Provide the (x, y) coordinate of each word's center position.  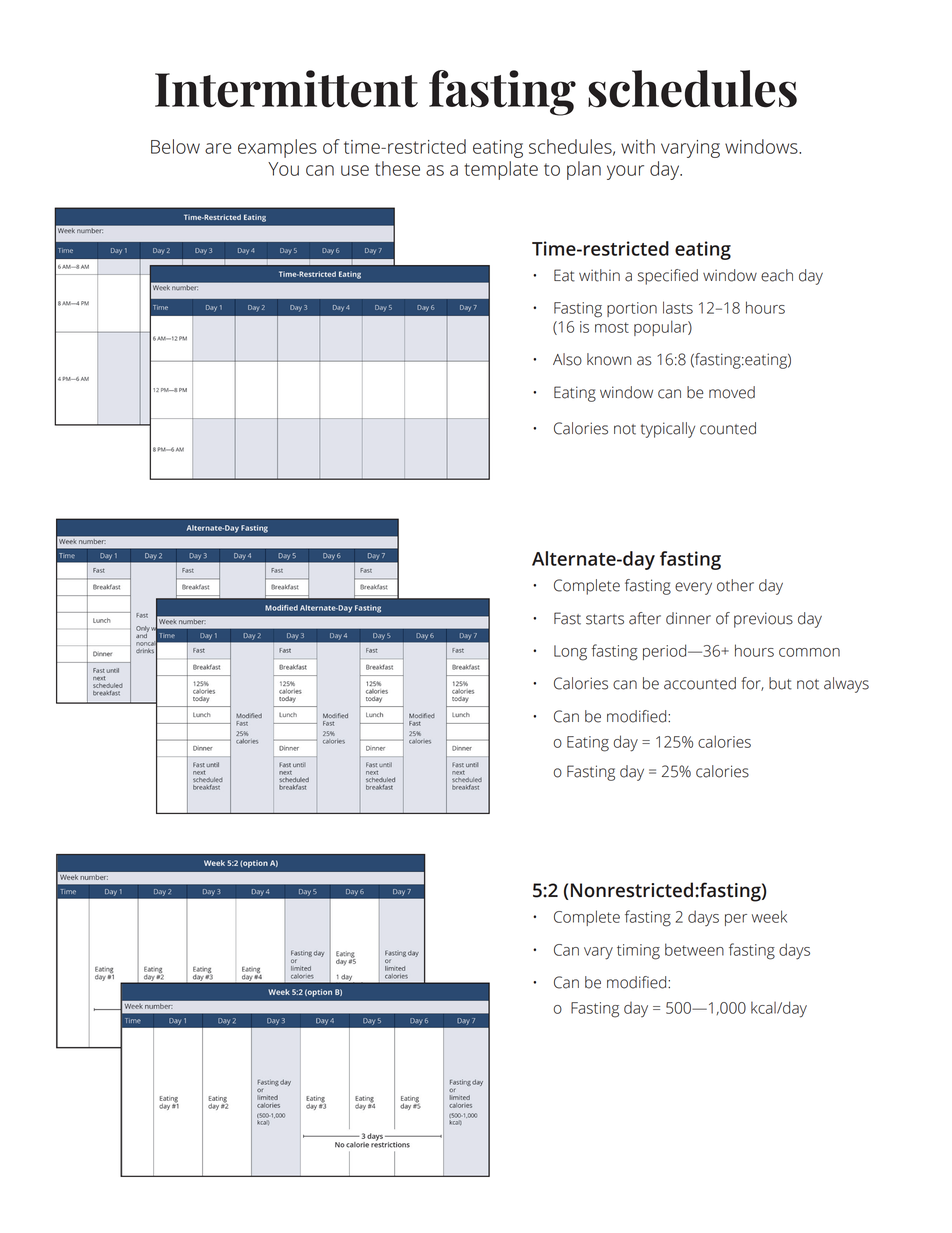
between (694, 949)
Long (570, 653)
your (625, 172)
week (769, 916)
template (501, 170)
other (735, 585)
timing (638, 952)
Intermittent (286, 89)
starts (605, 619)
